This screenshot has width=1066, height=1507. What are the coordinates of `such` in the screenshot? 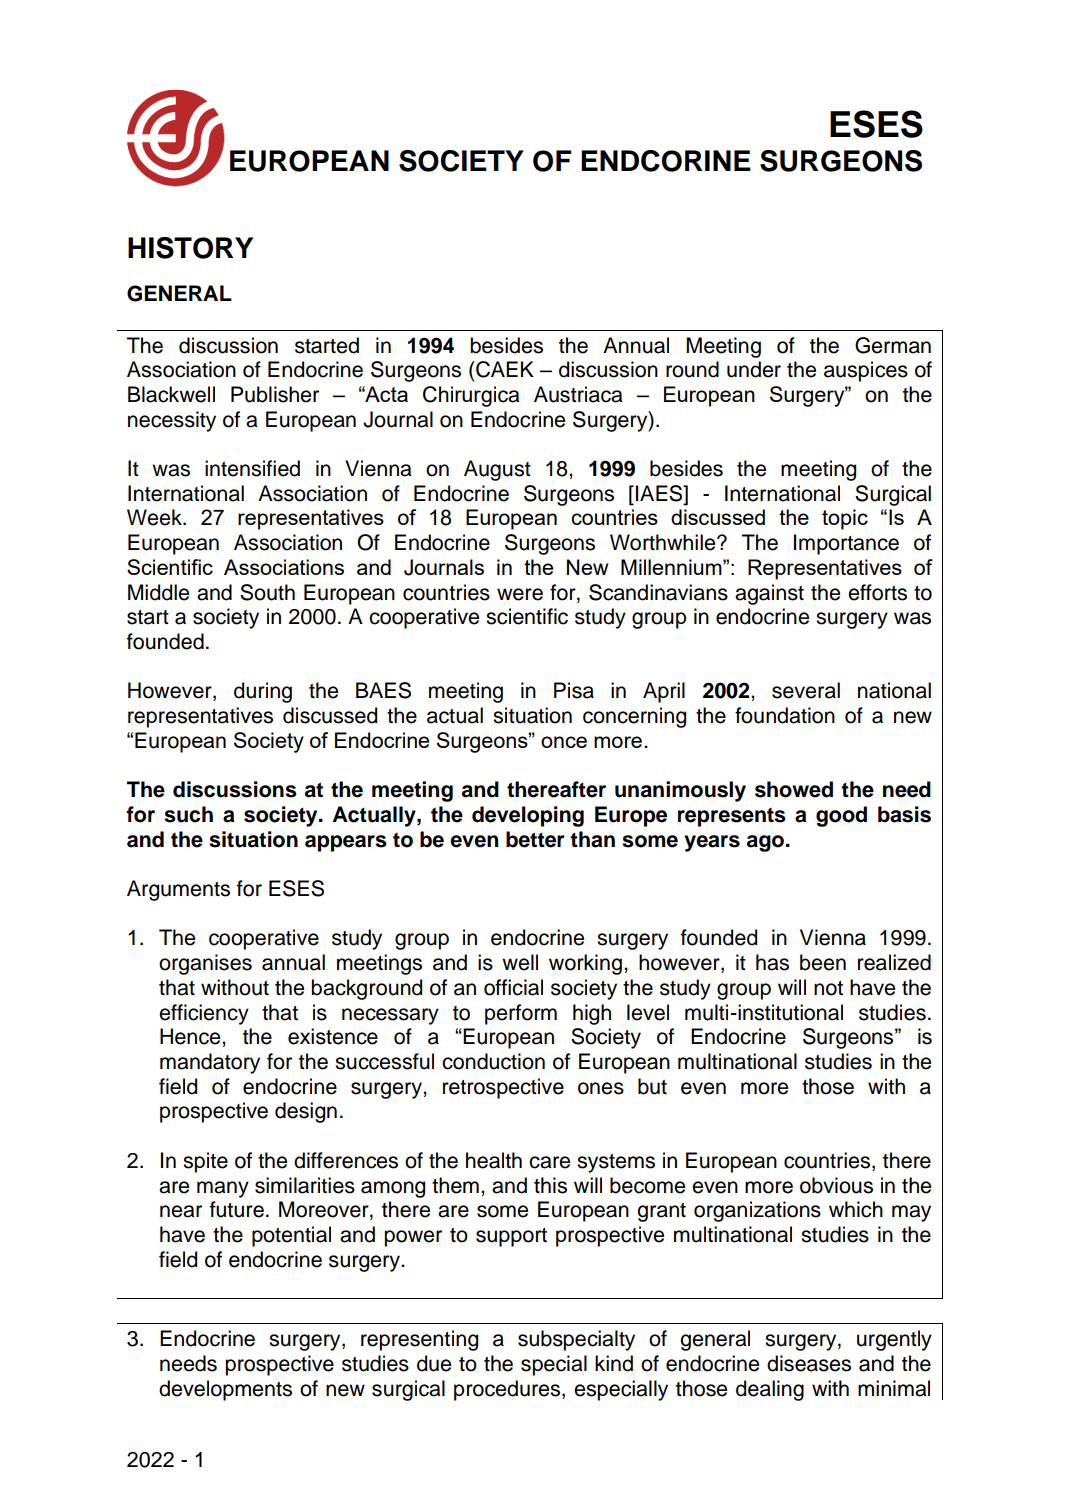 It's located at (188, 814).
